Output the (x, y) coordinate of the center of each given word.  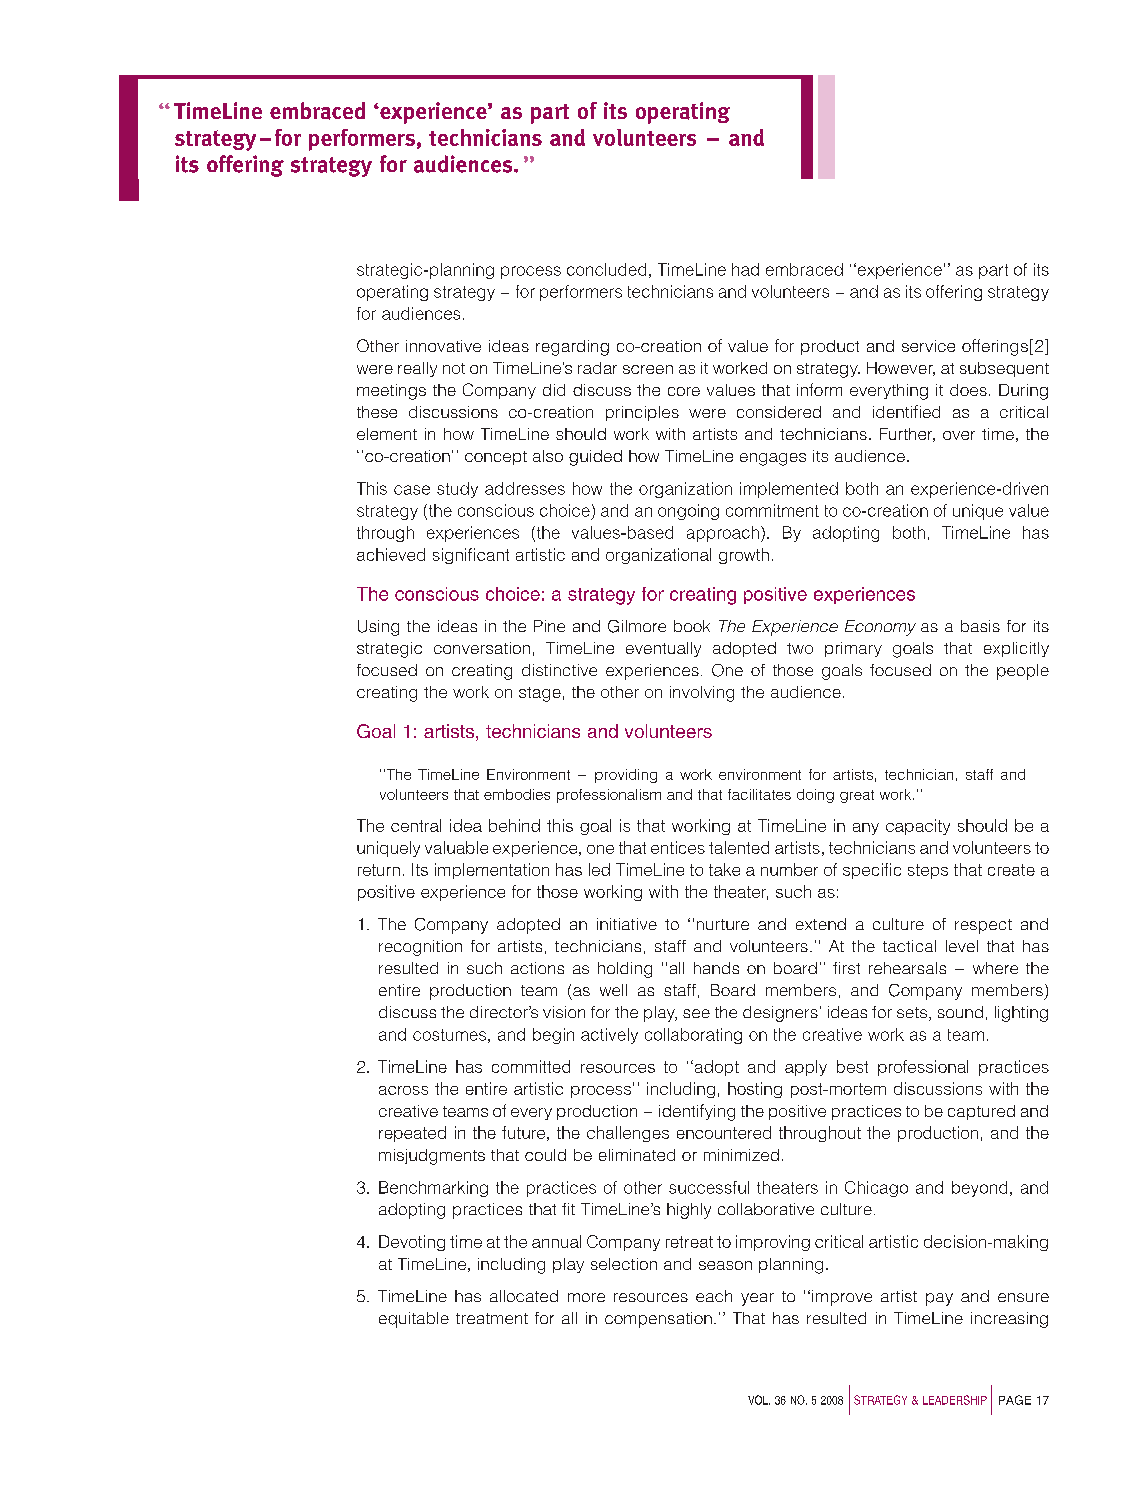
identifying (697, 1112)
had (745, 269)
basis (980, 626)
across (403, 1090)
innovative (443, 346)
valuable (456, 847)
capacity (918, 827)
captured (981, 1112)
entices (678, 847)
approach (723, 534)
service (928, 346)
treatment (492, 1318)
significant (471, 556)
